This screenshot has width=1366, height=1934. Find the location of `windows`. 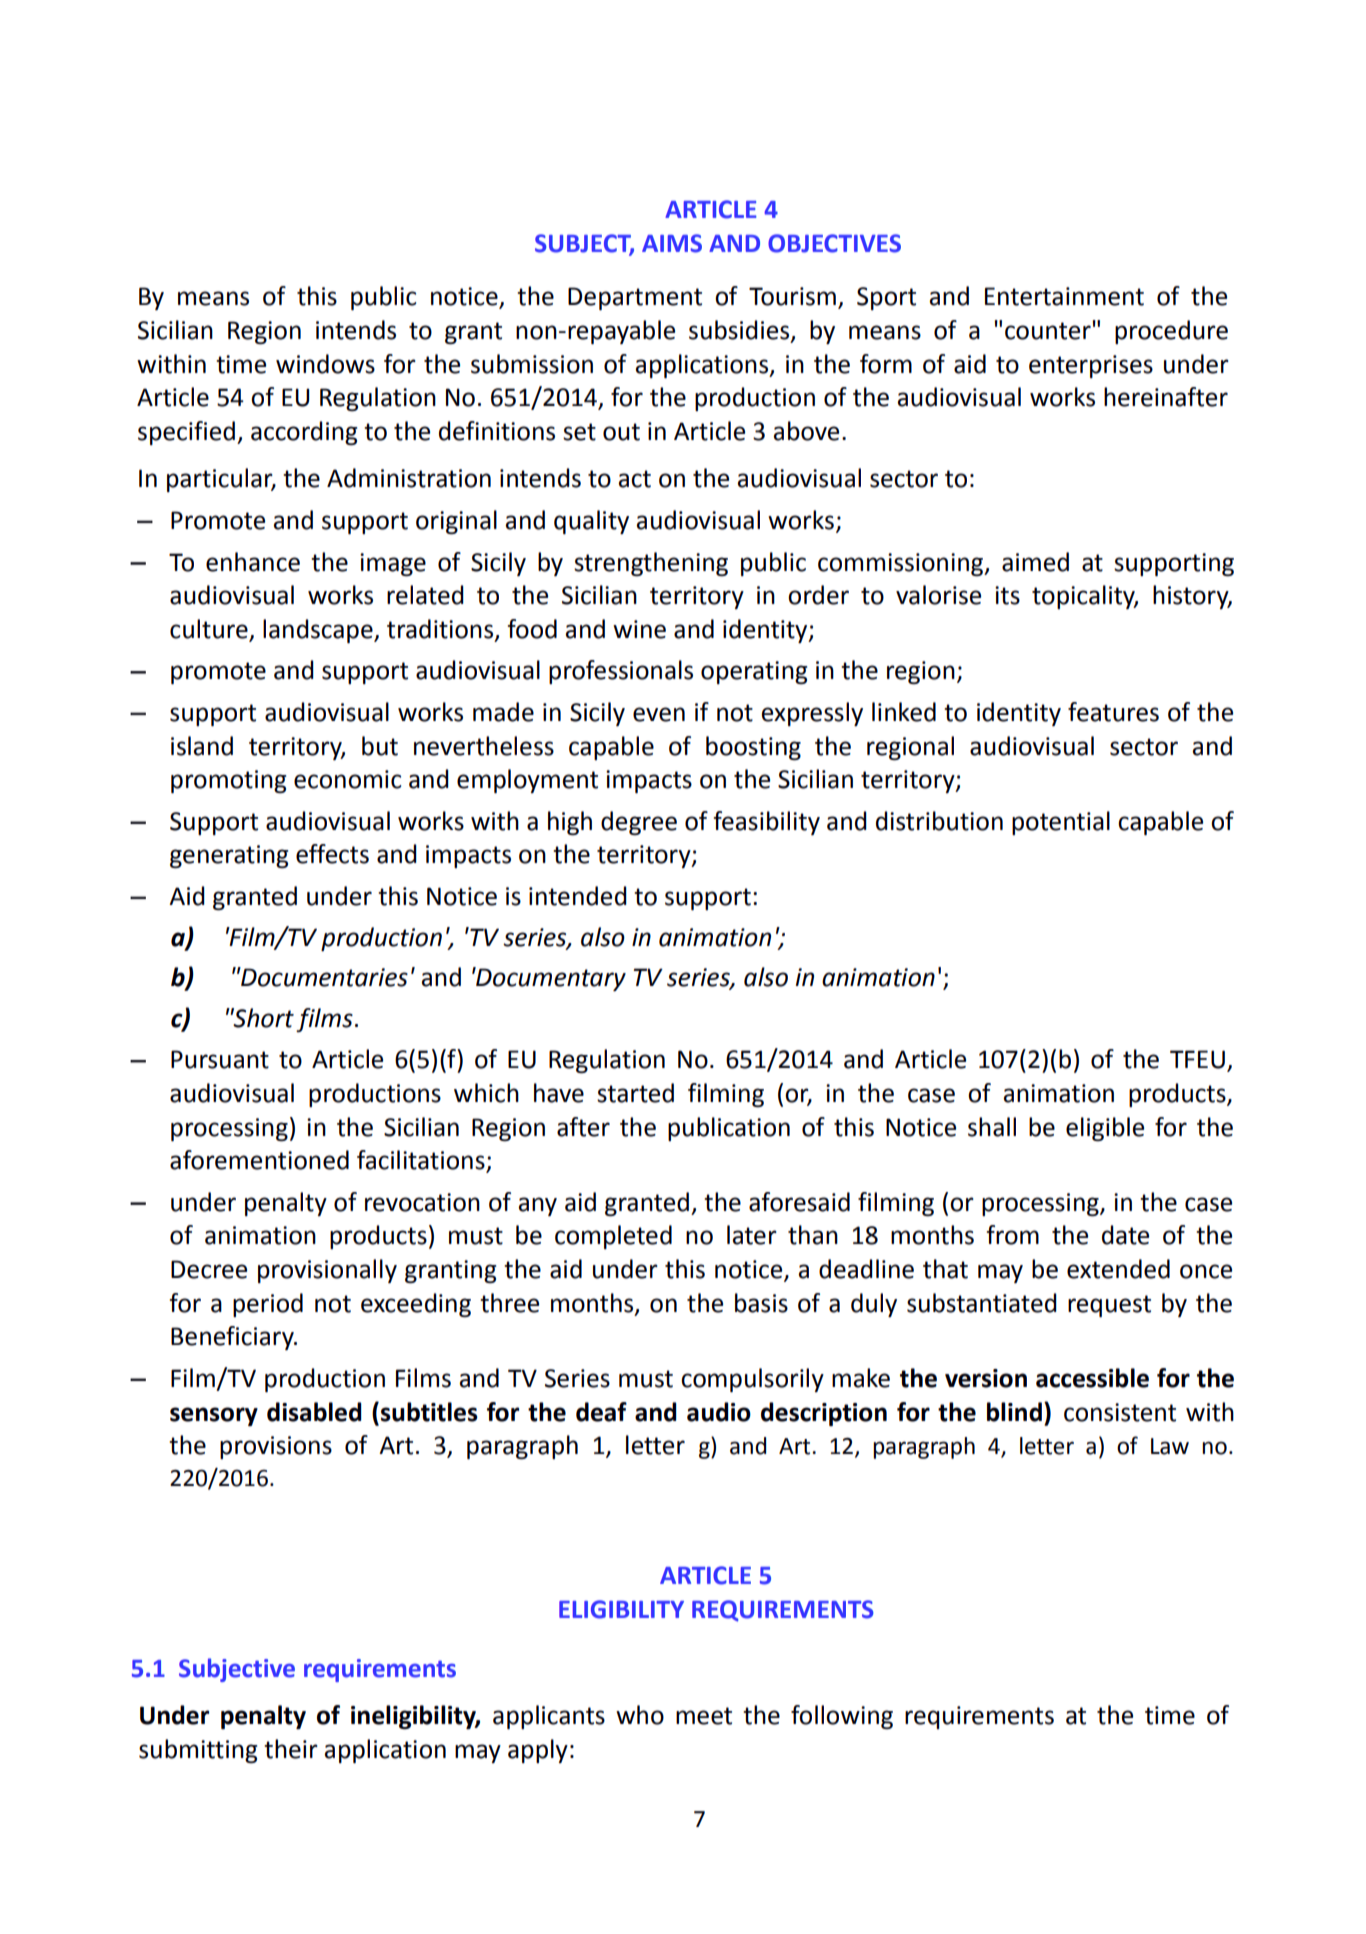

windows is located at coordinates (325, 364).
